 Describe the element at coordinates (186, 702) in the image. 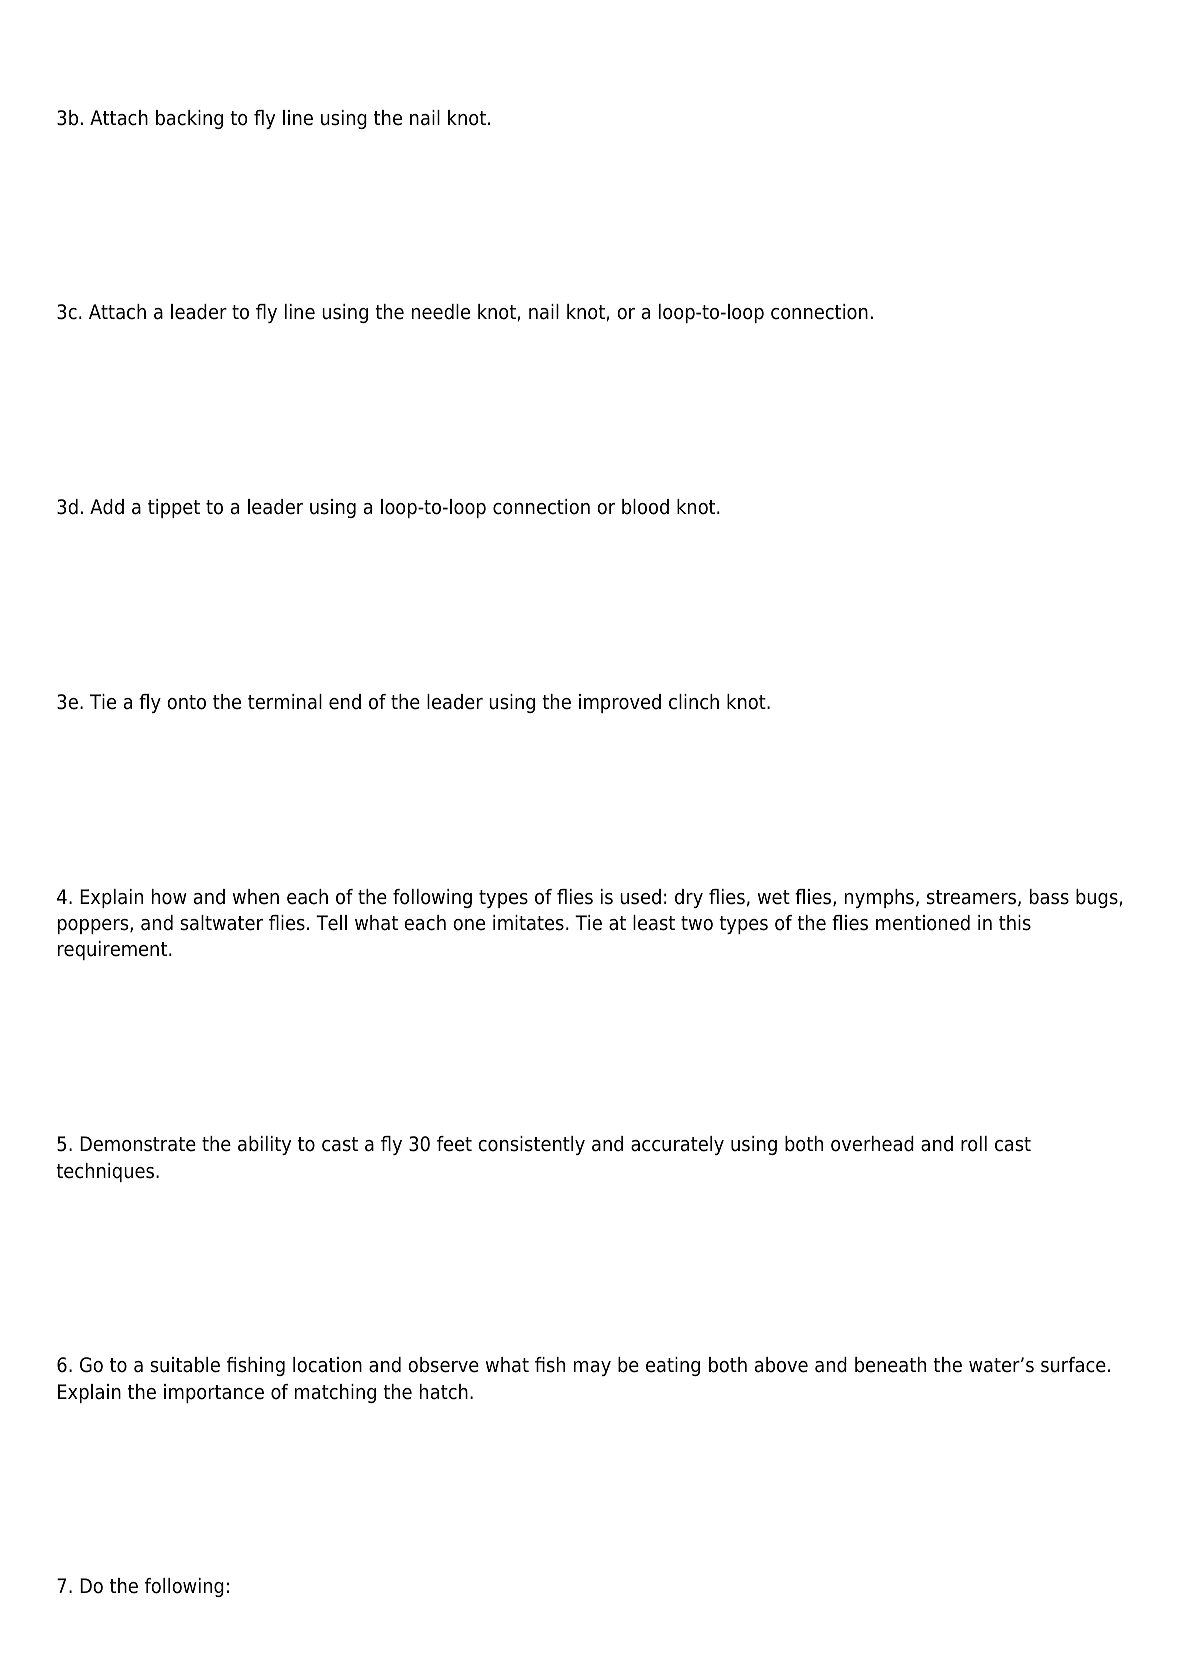

I see `onto` at that location.
